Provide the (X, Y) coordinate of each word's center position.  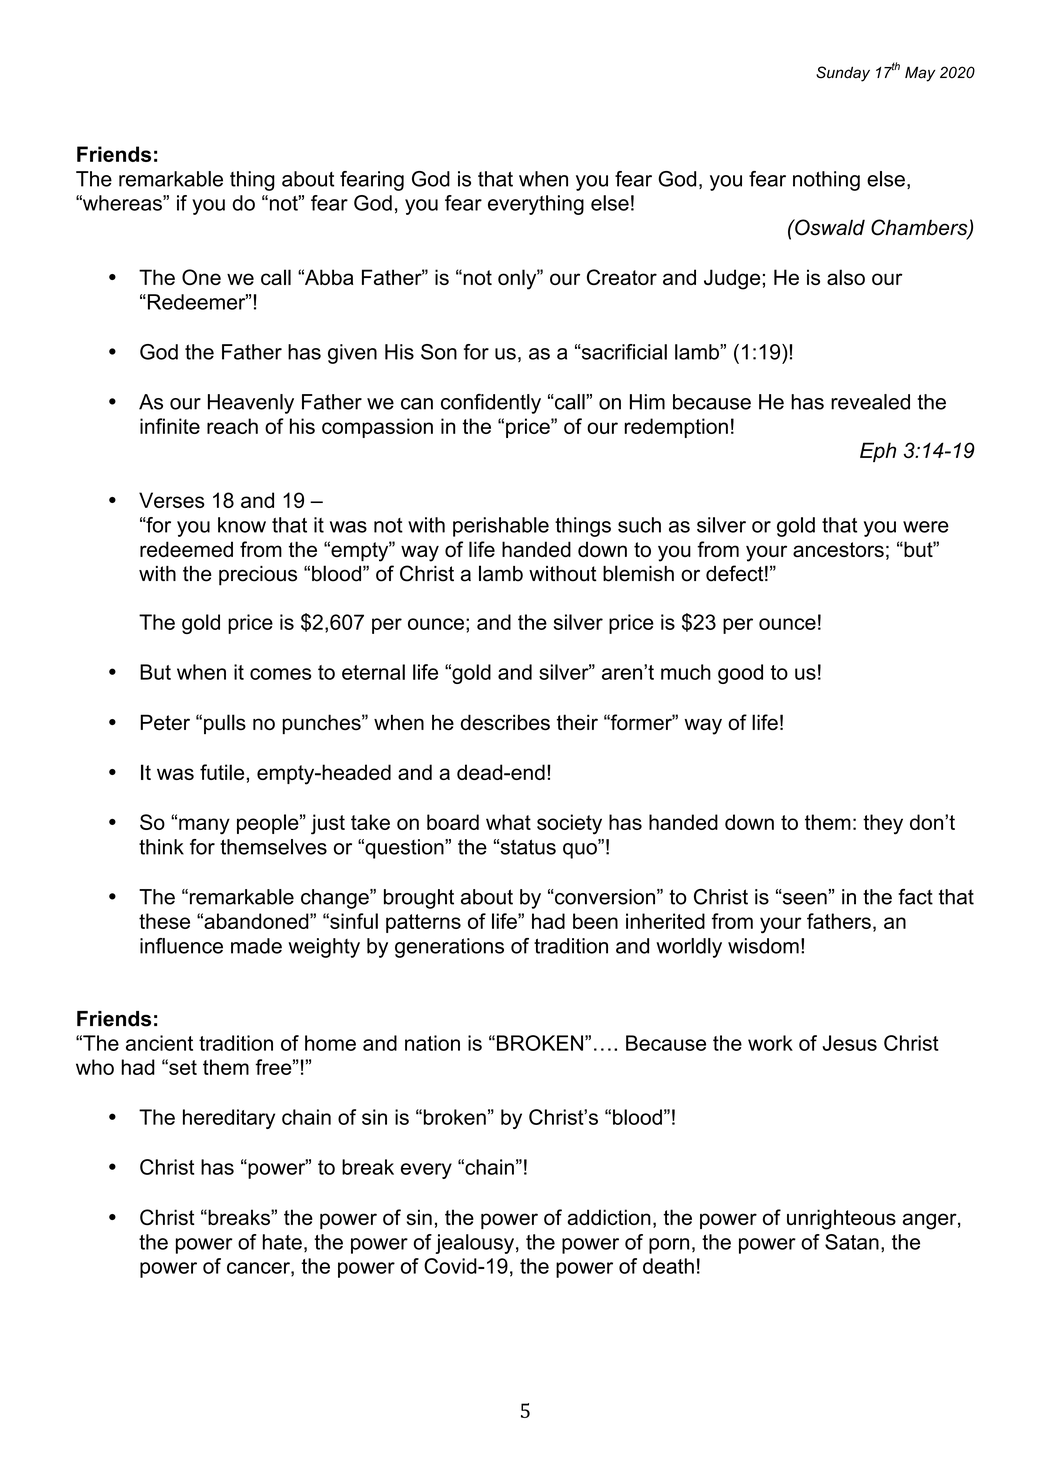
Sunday (843, 74)
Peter (165, 722)
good (740, 674)
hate (282, 1242)
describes (505, 722)
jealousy (474, 1244)
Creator (622, 277)
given (352, 354)
